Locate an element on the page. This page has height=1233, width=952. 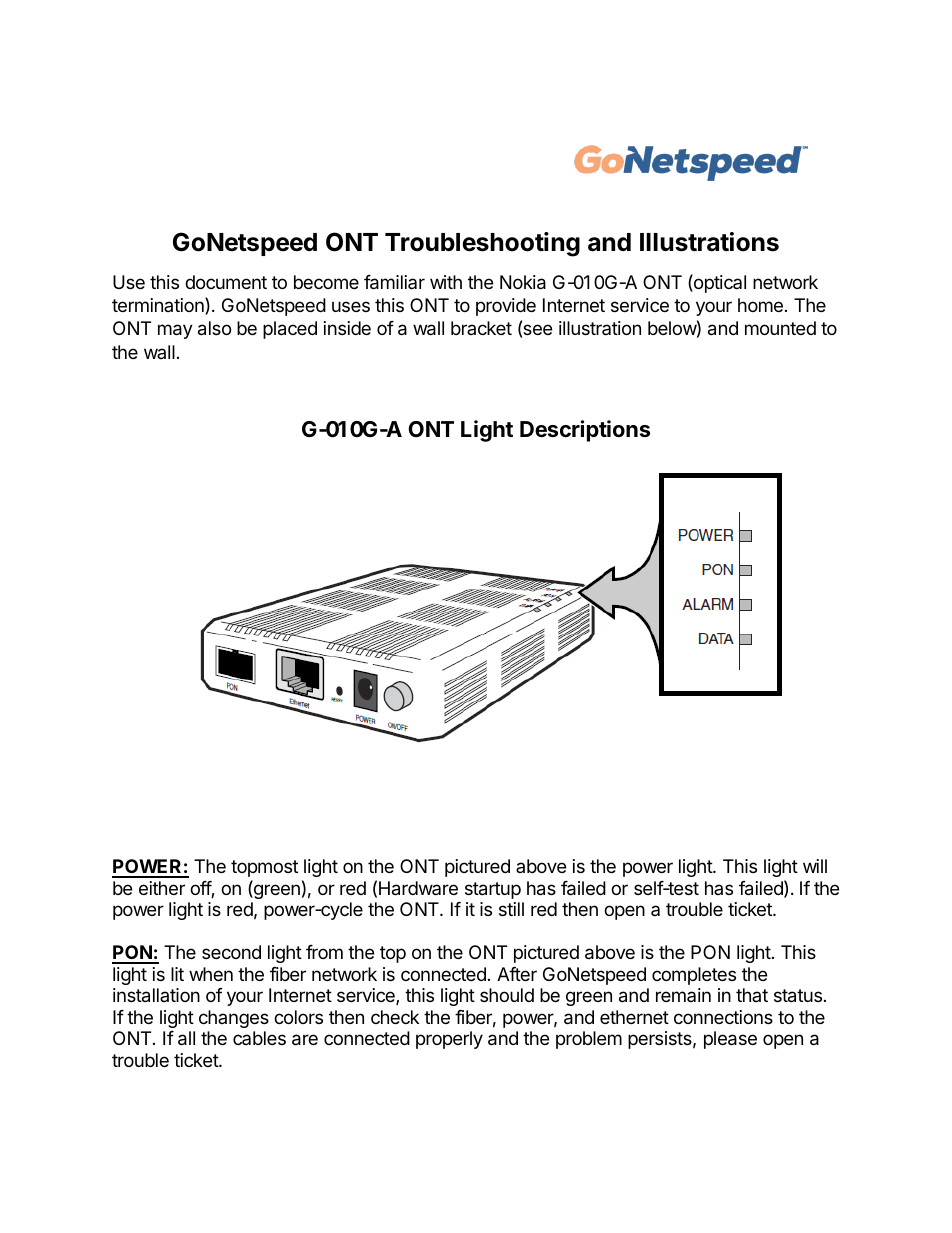
changes is located at coordinates (234, 1019).
